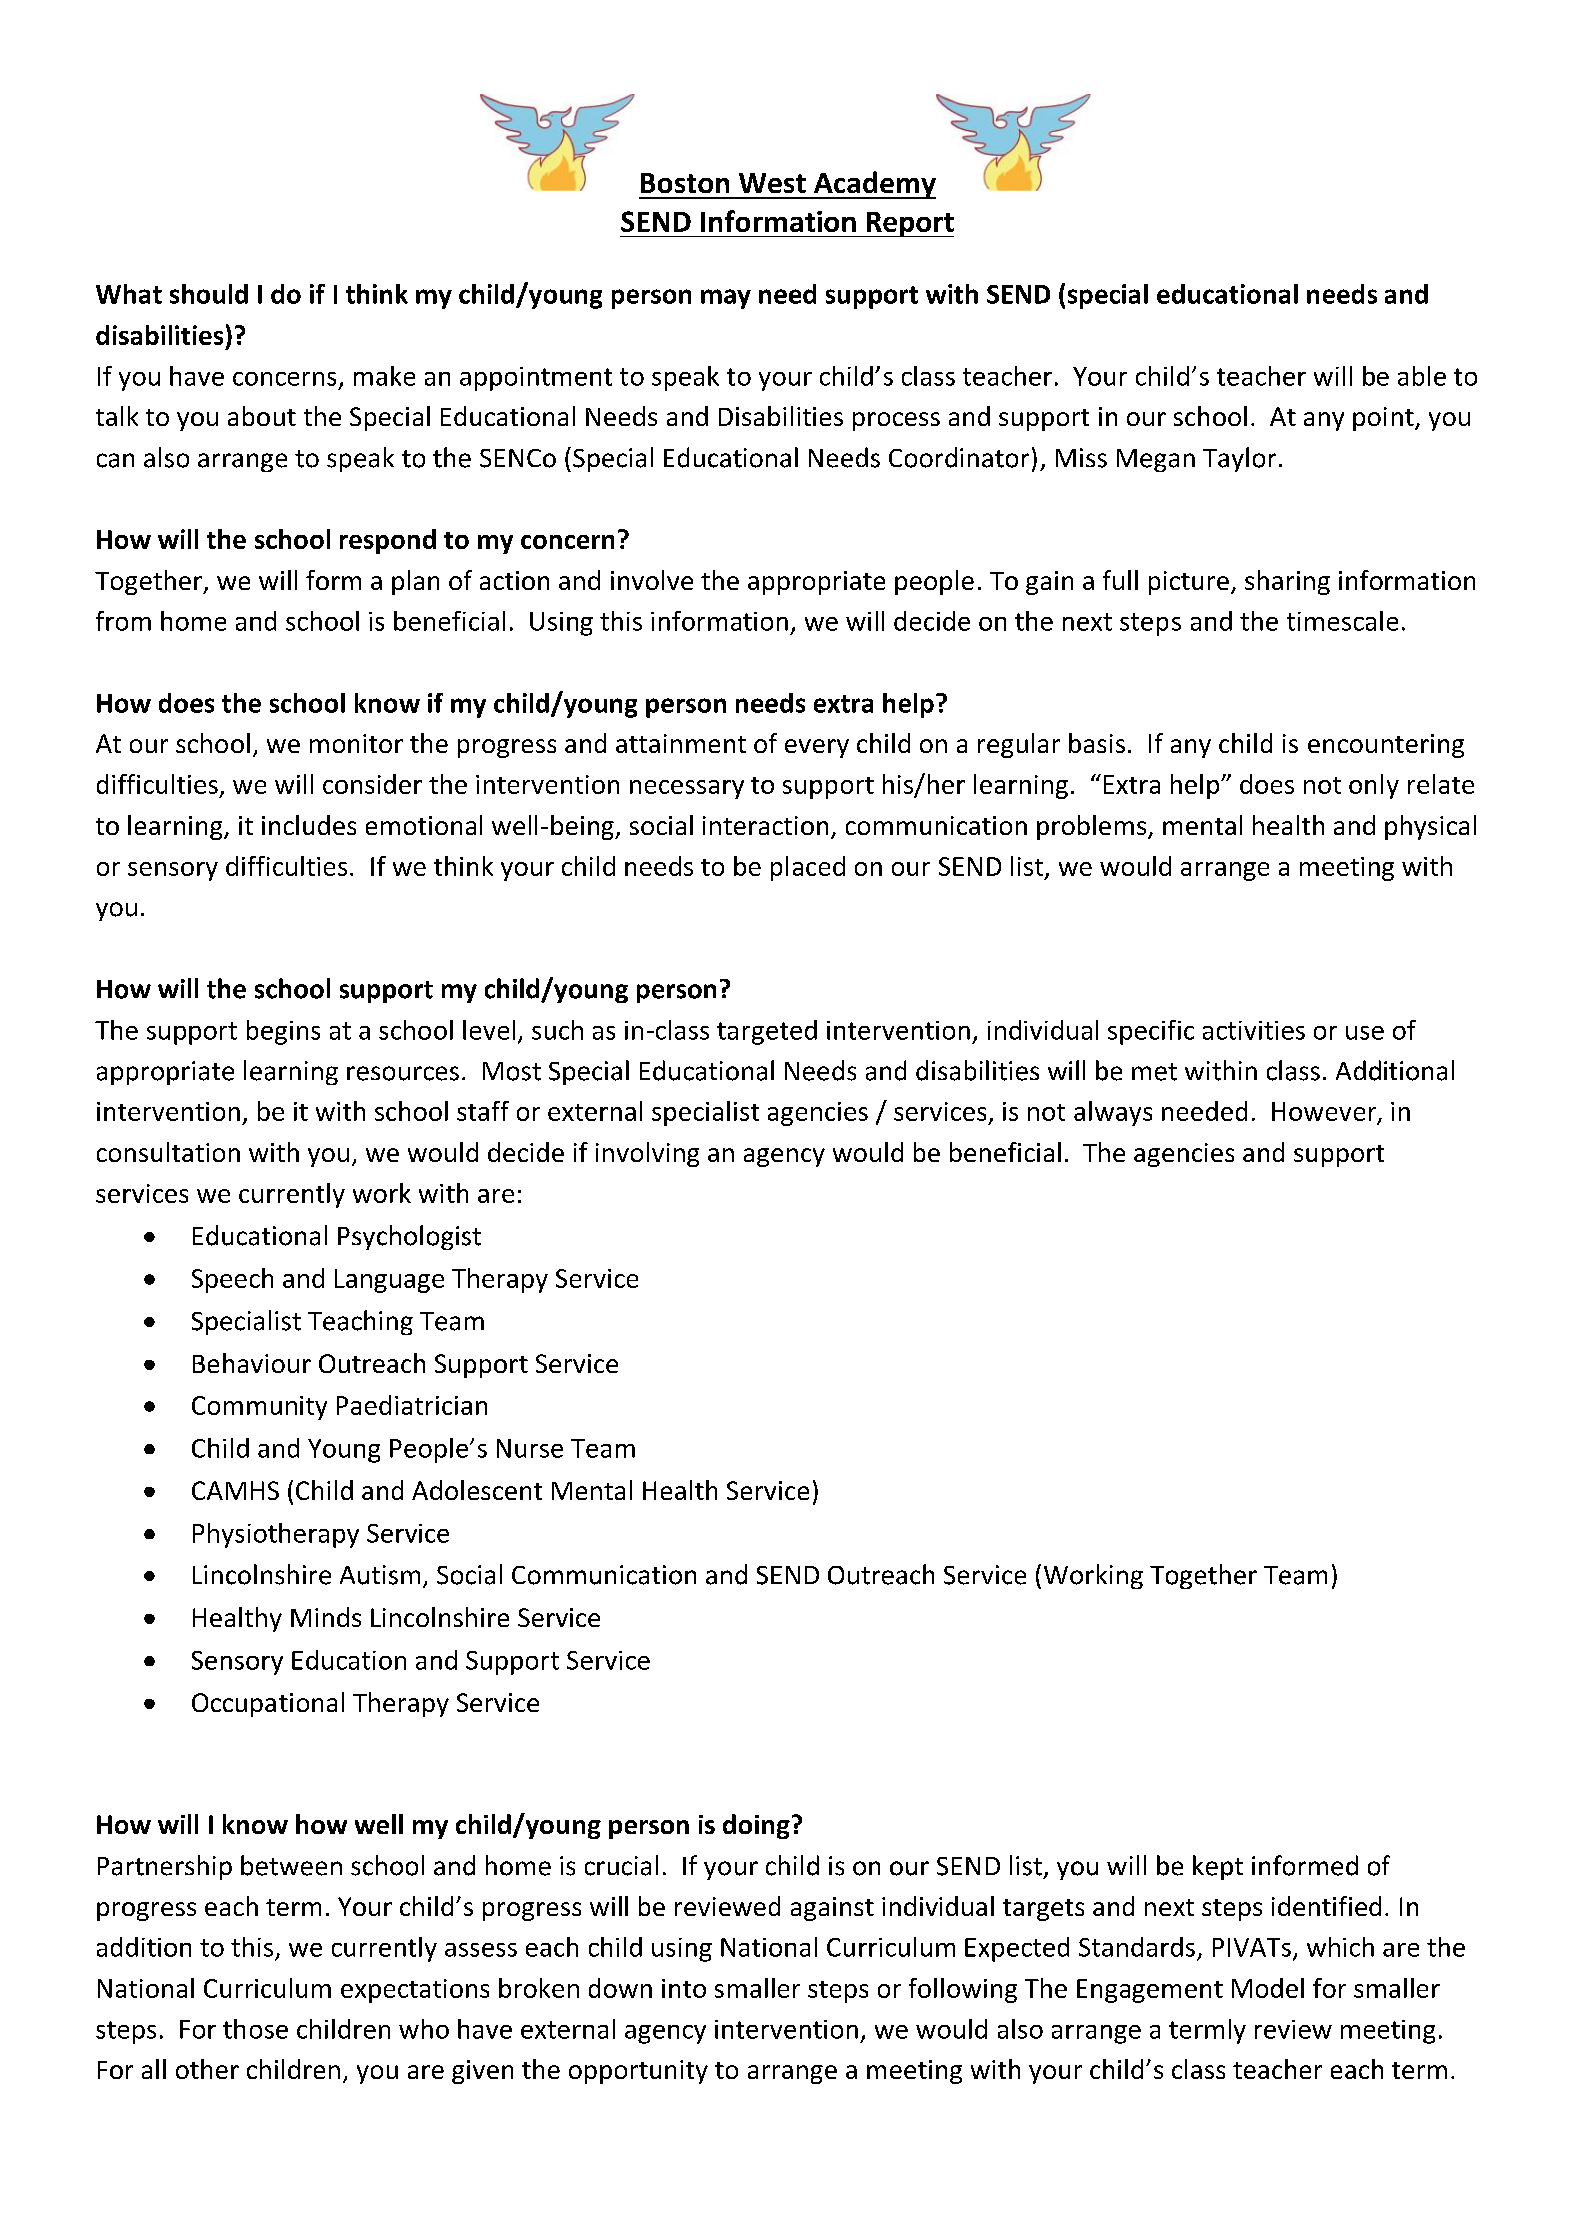  What do you see at coordinates (684, 1988) in the document?
I see `into` at bounding box center [684, 1988].
